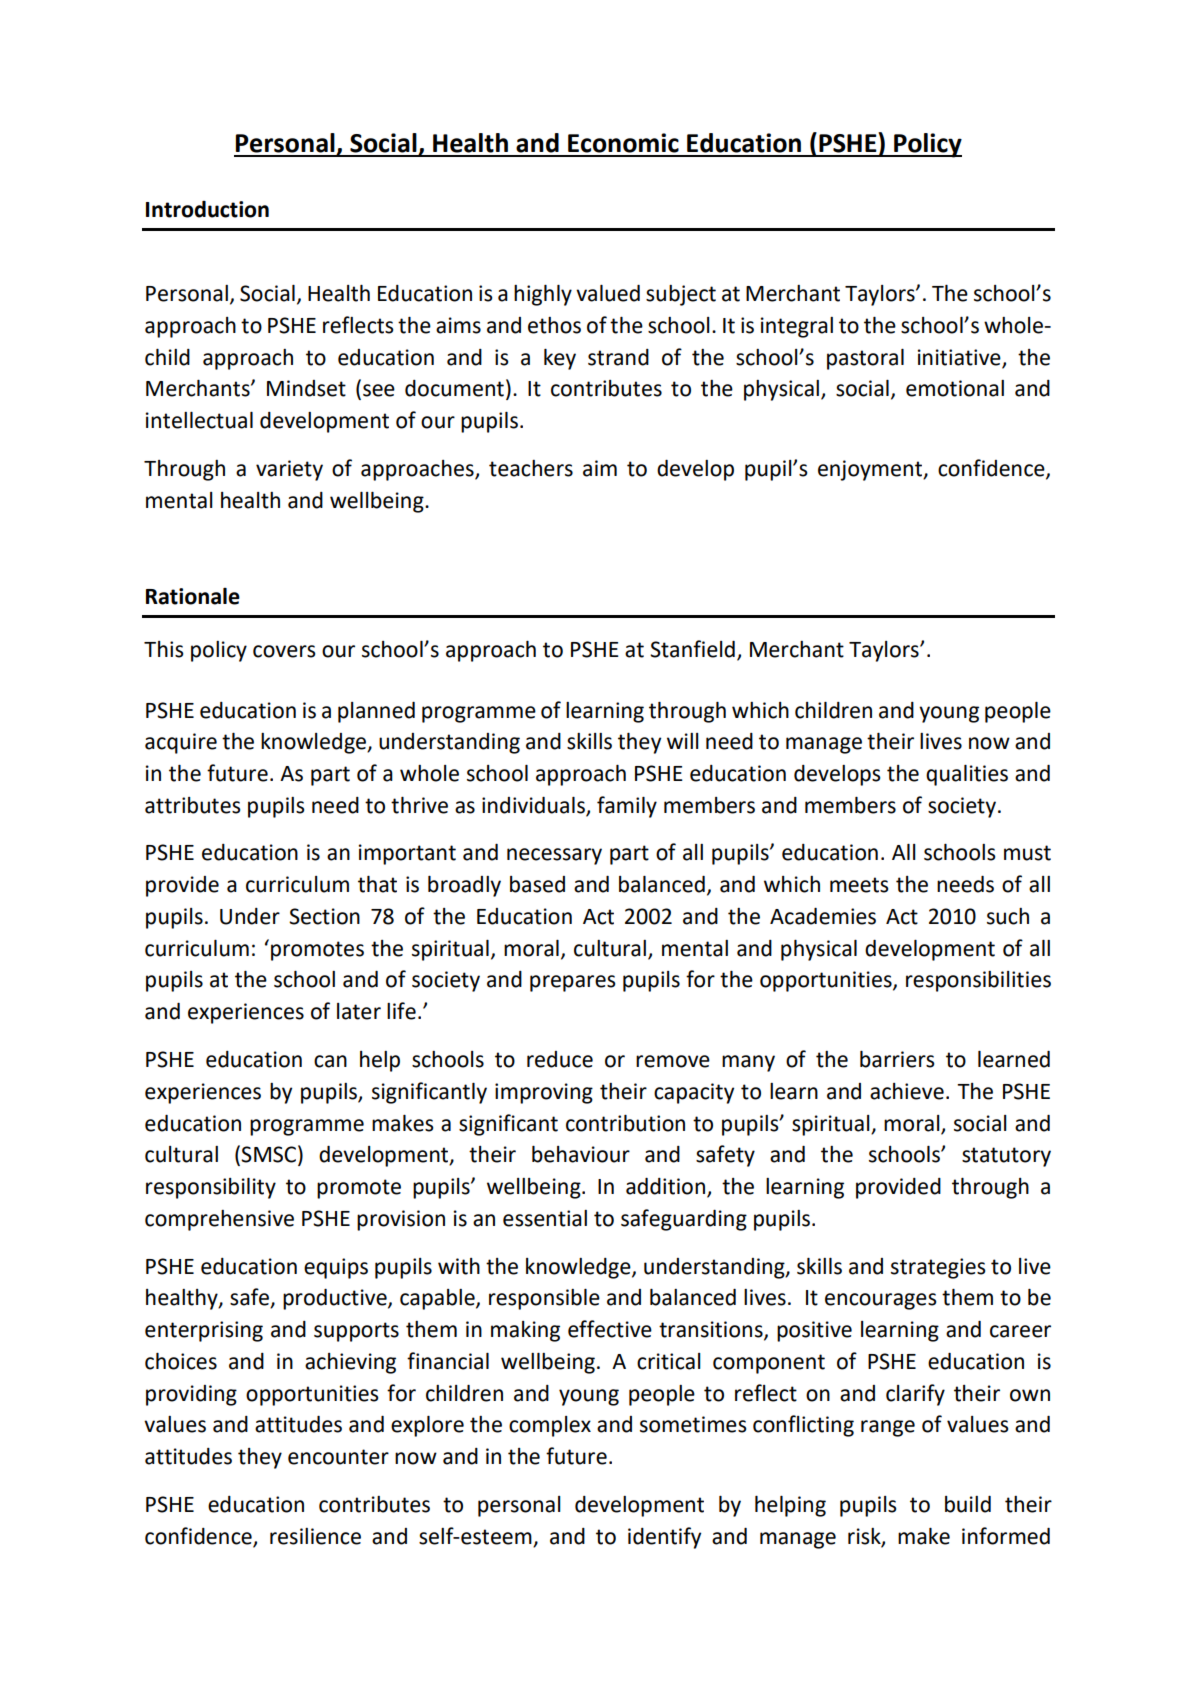 The height and width of the document is (1691, 1196). I want to click on covers, so click(284, 651).
